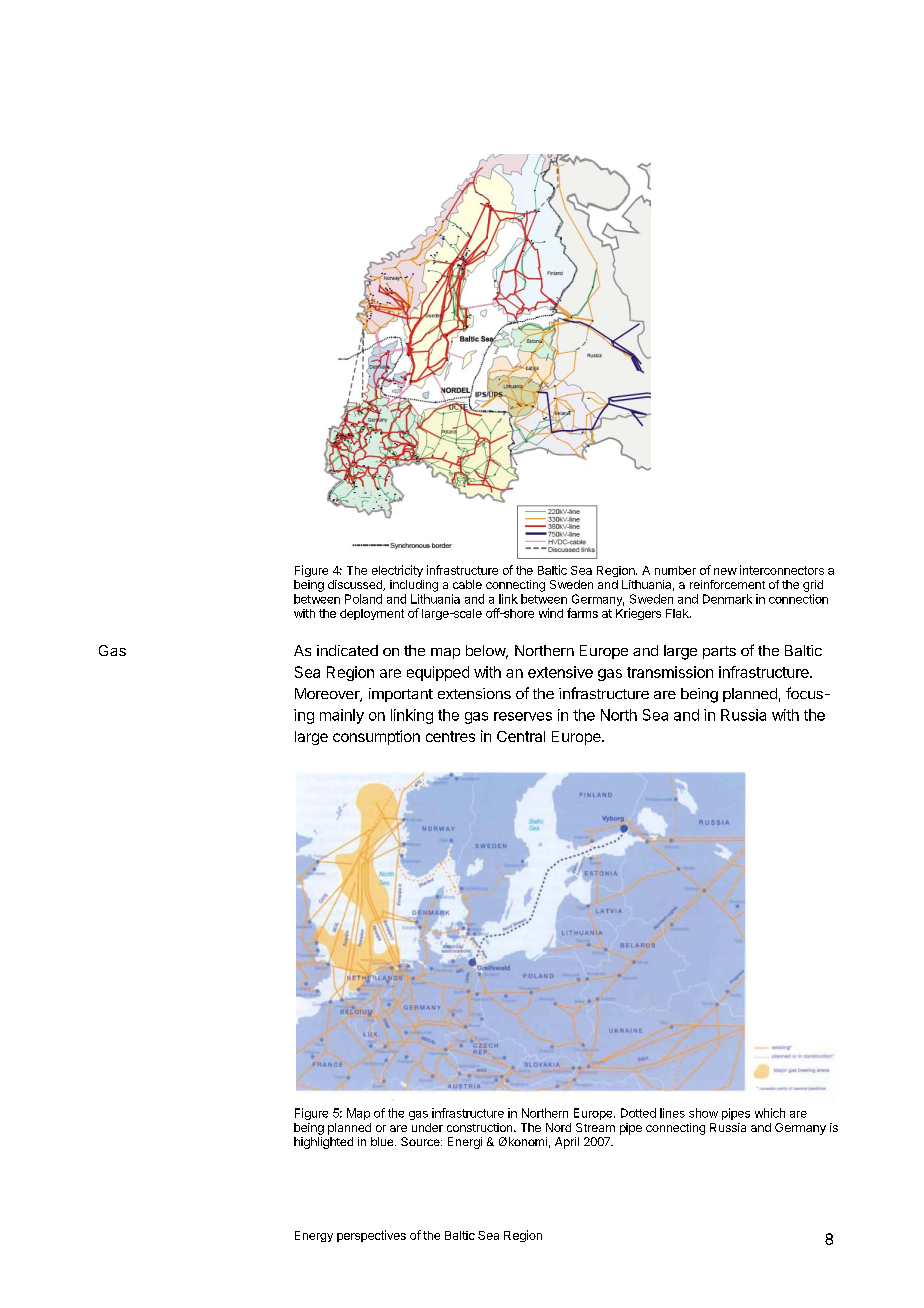  What do you see at coordinates (427, 1127) in the screenshot?
I see `under` at bounding box center [427, 1127].
